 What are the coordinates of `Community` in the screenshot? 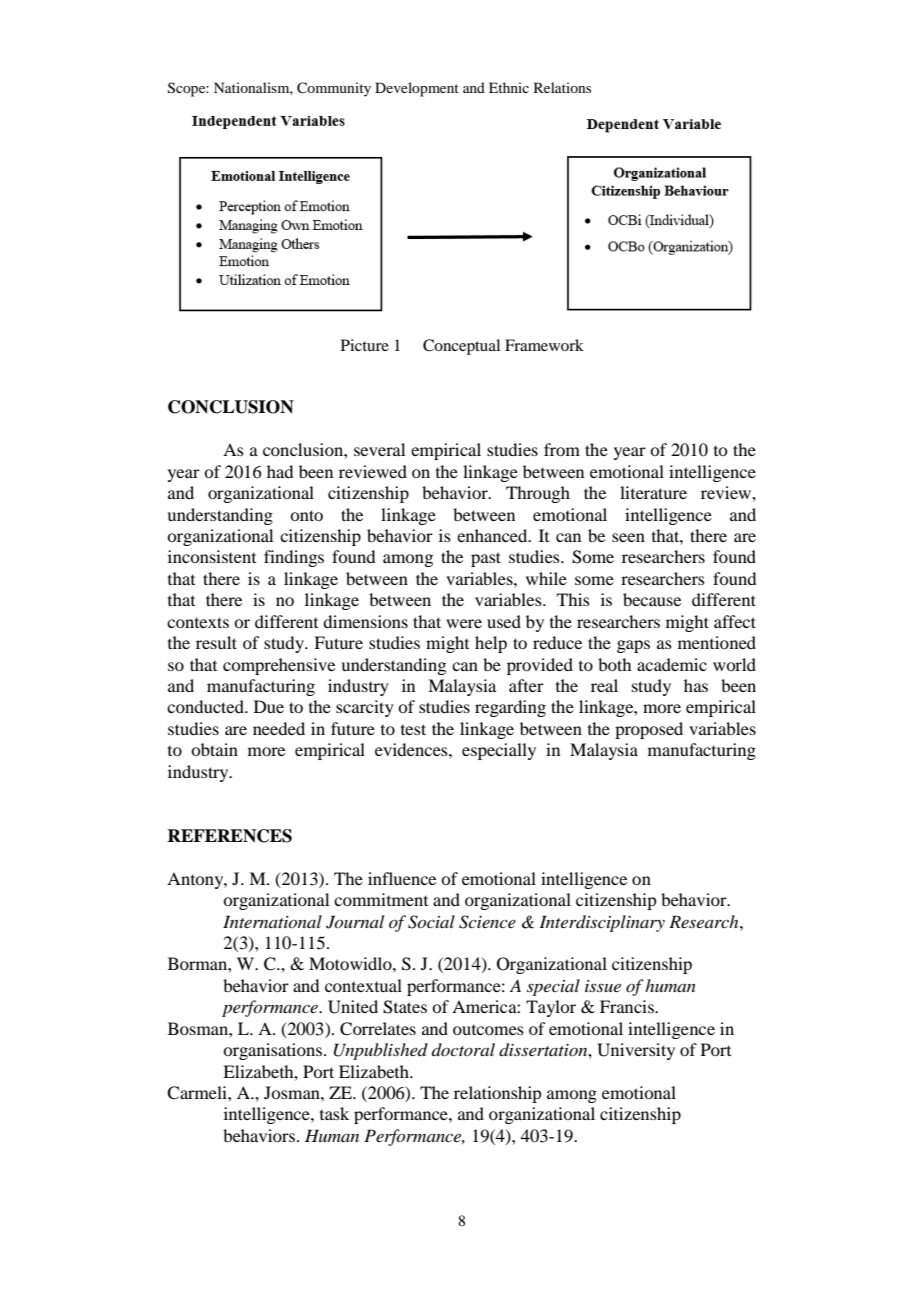 It's located at (334, 89).
